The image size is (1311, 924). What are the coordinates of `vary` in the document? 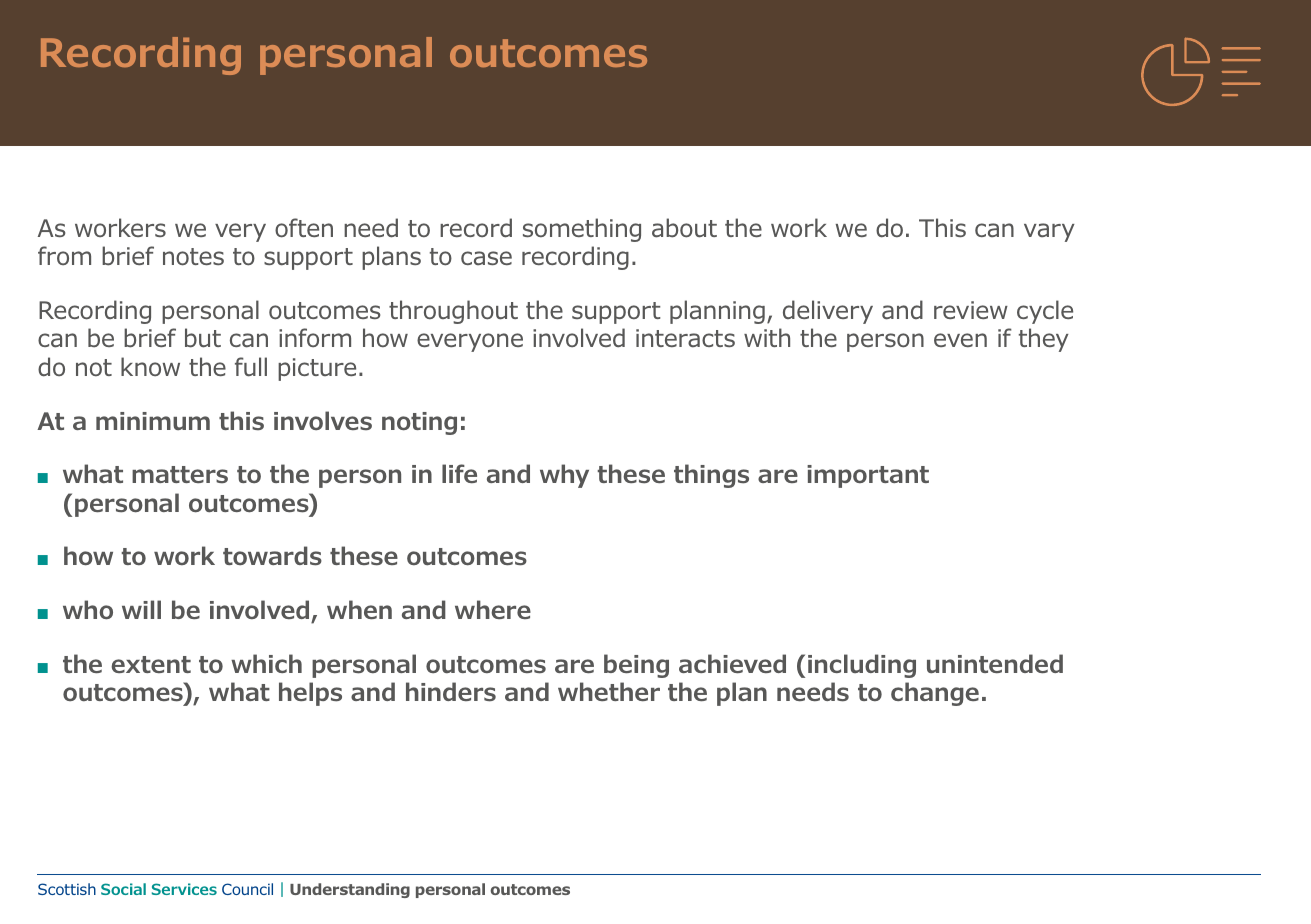 It's located at (1049, 232).
